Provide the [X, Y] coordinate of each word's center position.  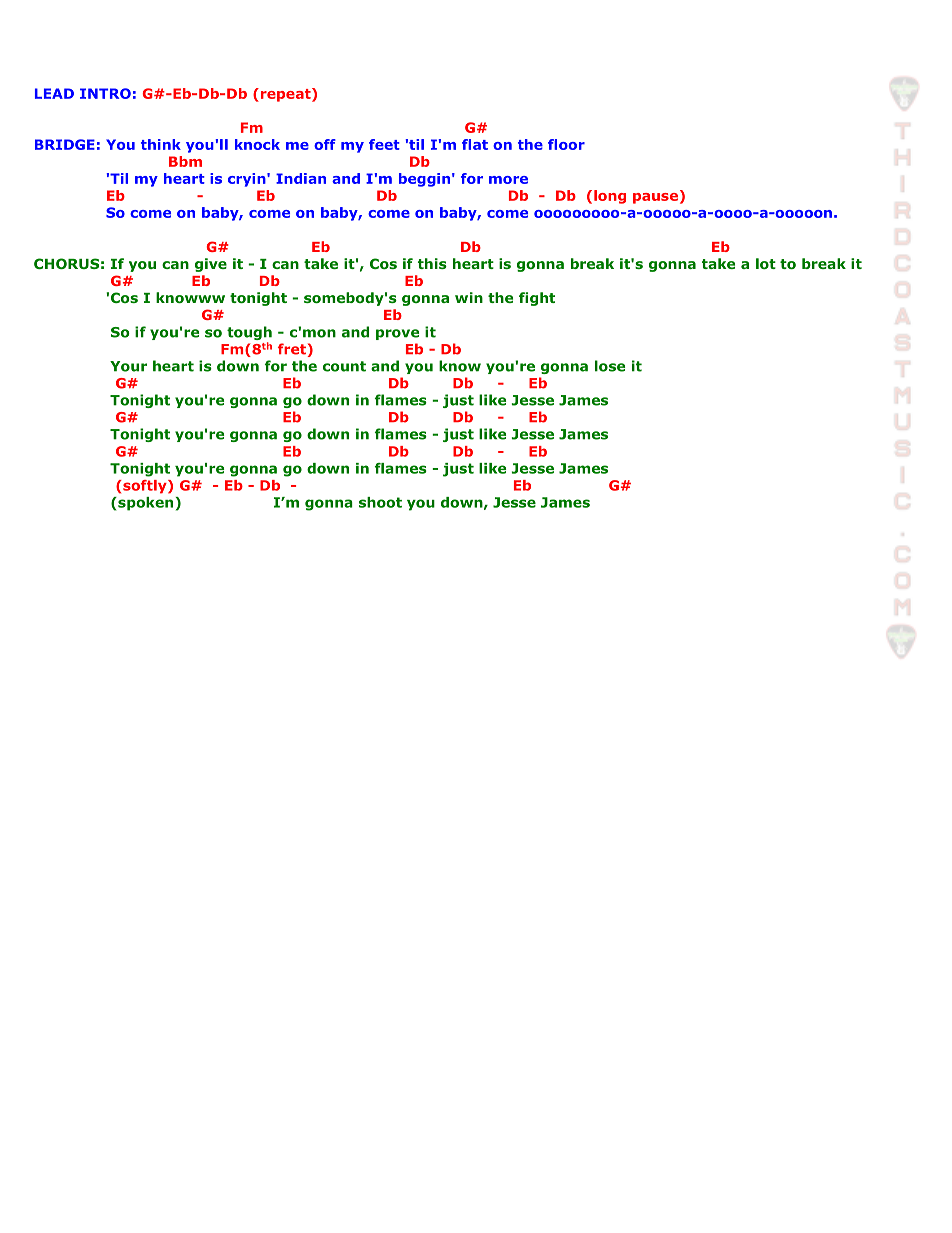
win [469, 297]
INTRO [105, 93]
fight [537, 299]
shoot [380, 502]
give [211, 265]
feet [384, 144]
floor [566, 144]
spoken [146, 504]
